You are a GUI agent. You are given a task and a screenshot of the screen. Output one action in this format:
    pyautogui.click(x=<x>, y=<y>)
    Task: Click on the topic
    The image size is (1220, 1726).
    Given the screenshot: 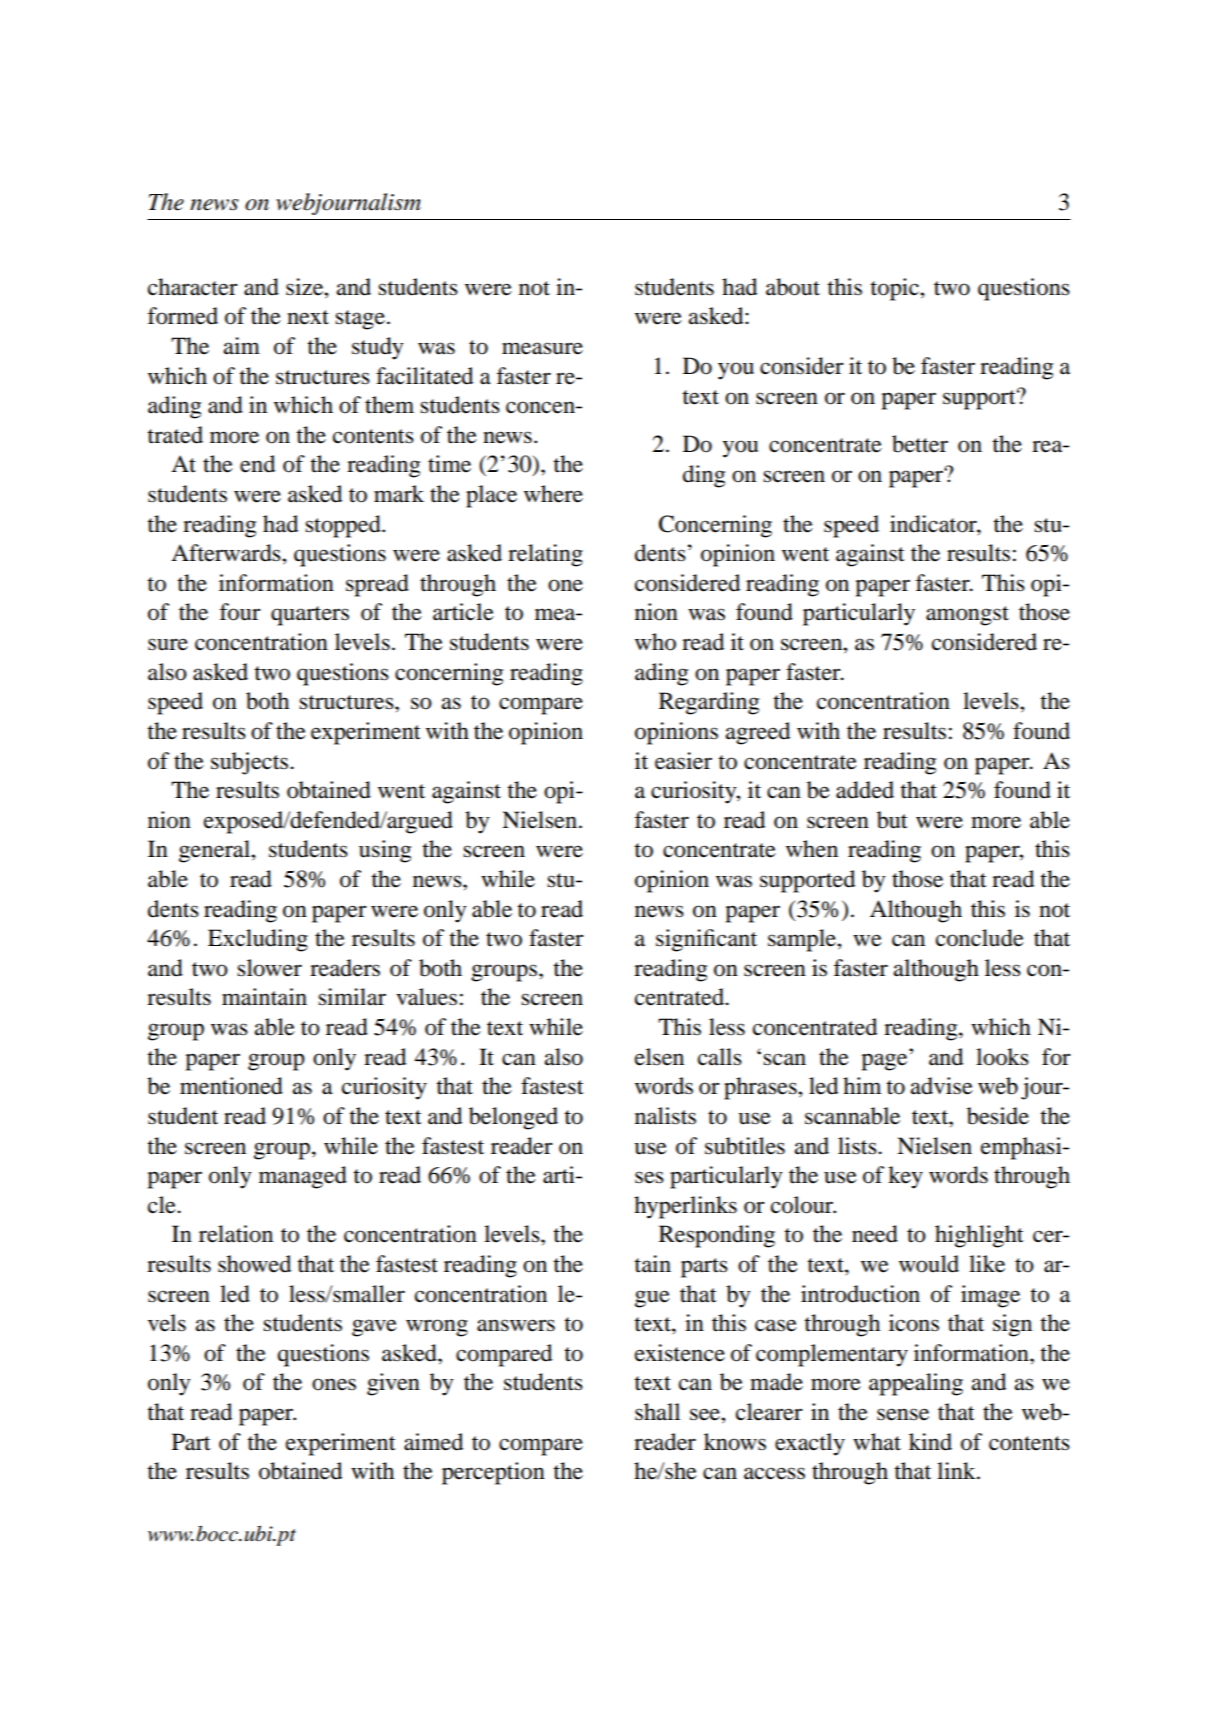 What is the action you would take?
    pyautogui.click(x=895, y=289)
